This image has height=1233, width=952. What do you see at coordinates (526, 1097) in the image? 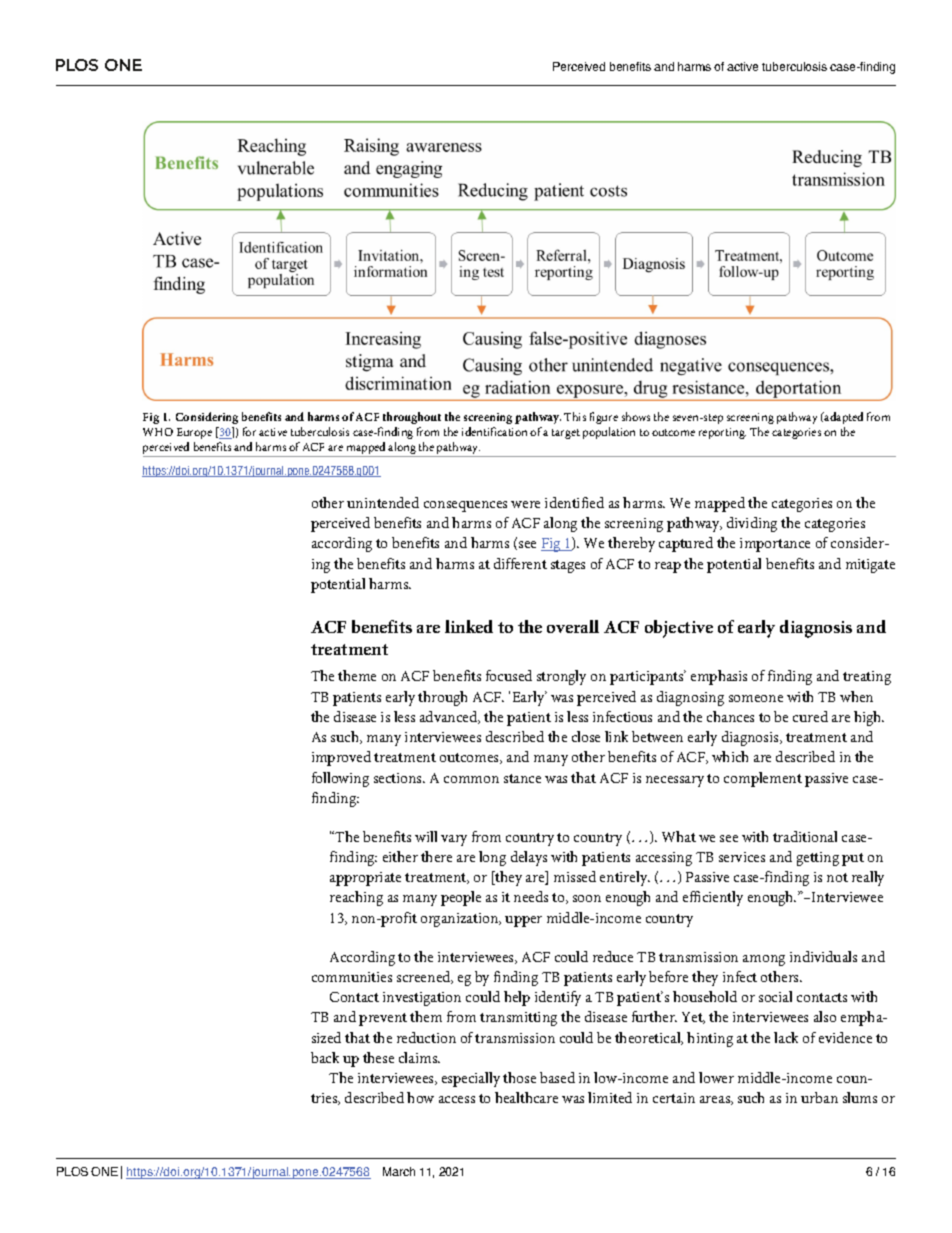
I see `healthcare` at bounding box center [526, 1097].
